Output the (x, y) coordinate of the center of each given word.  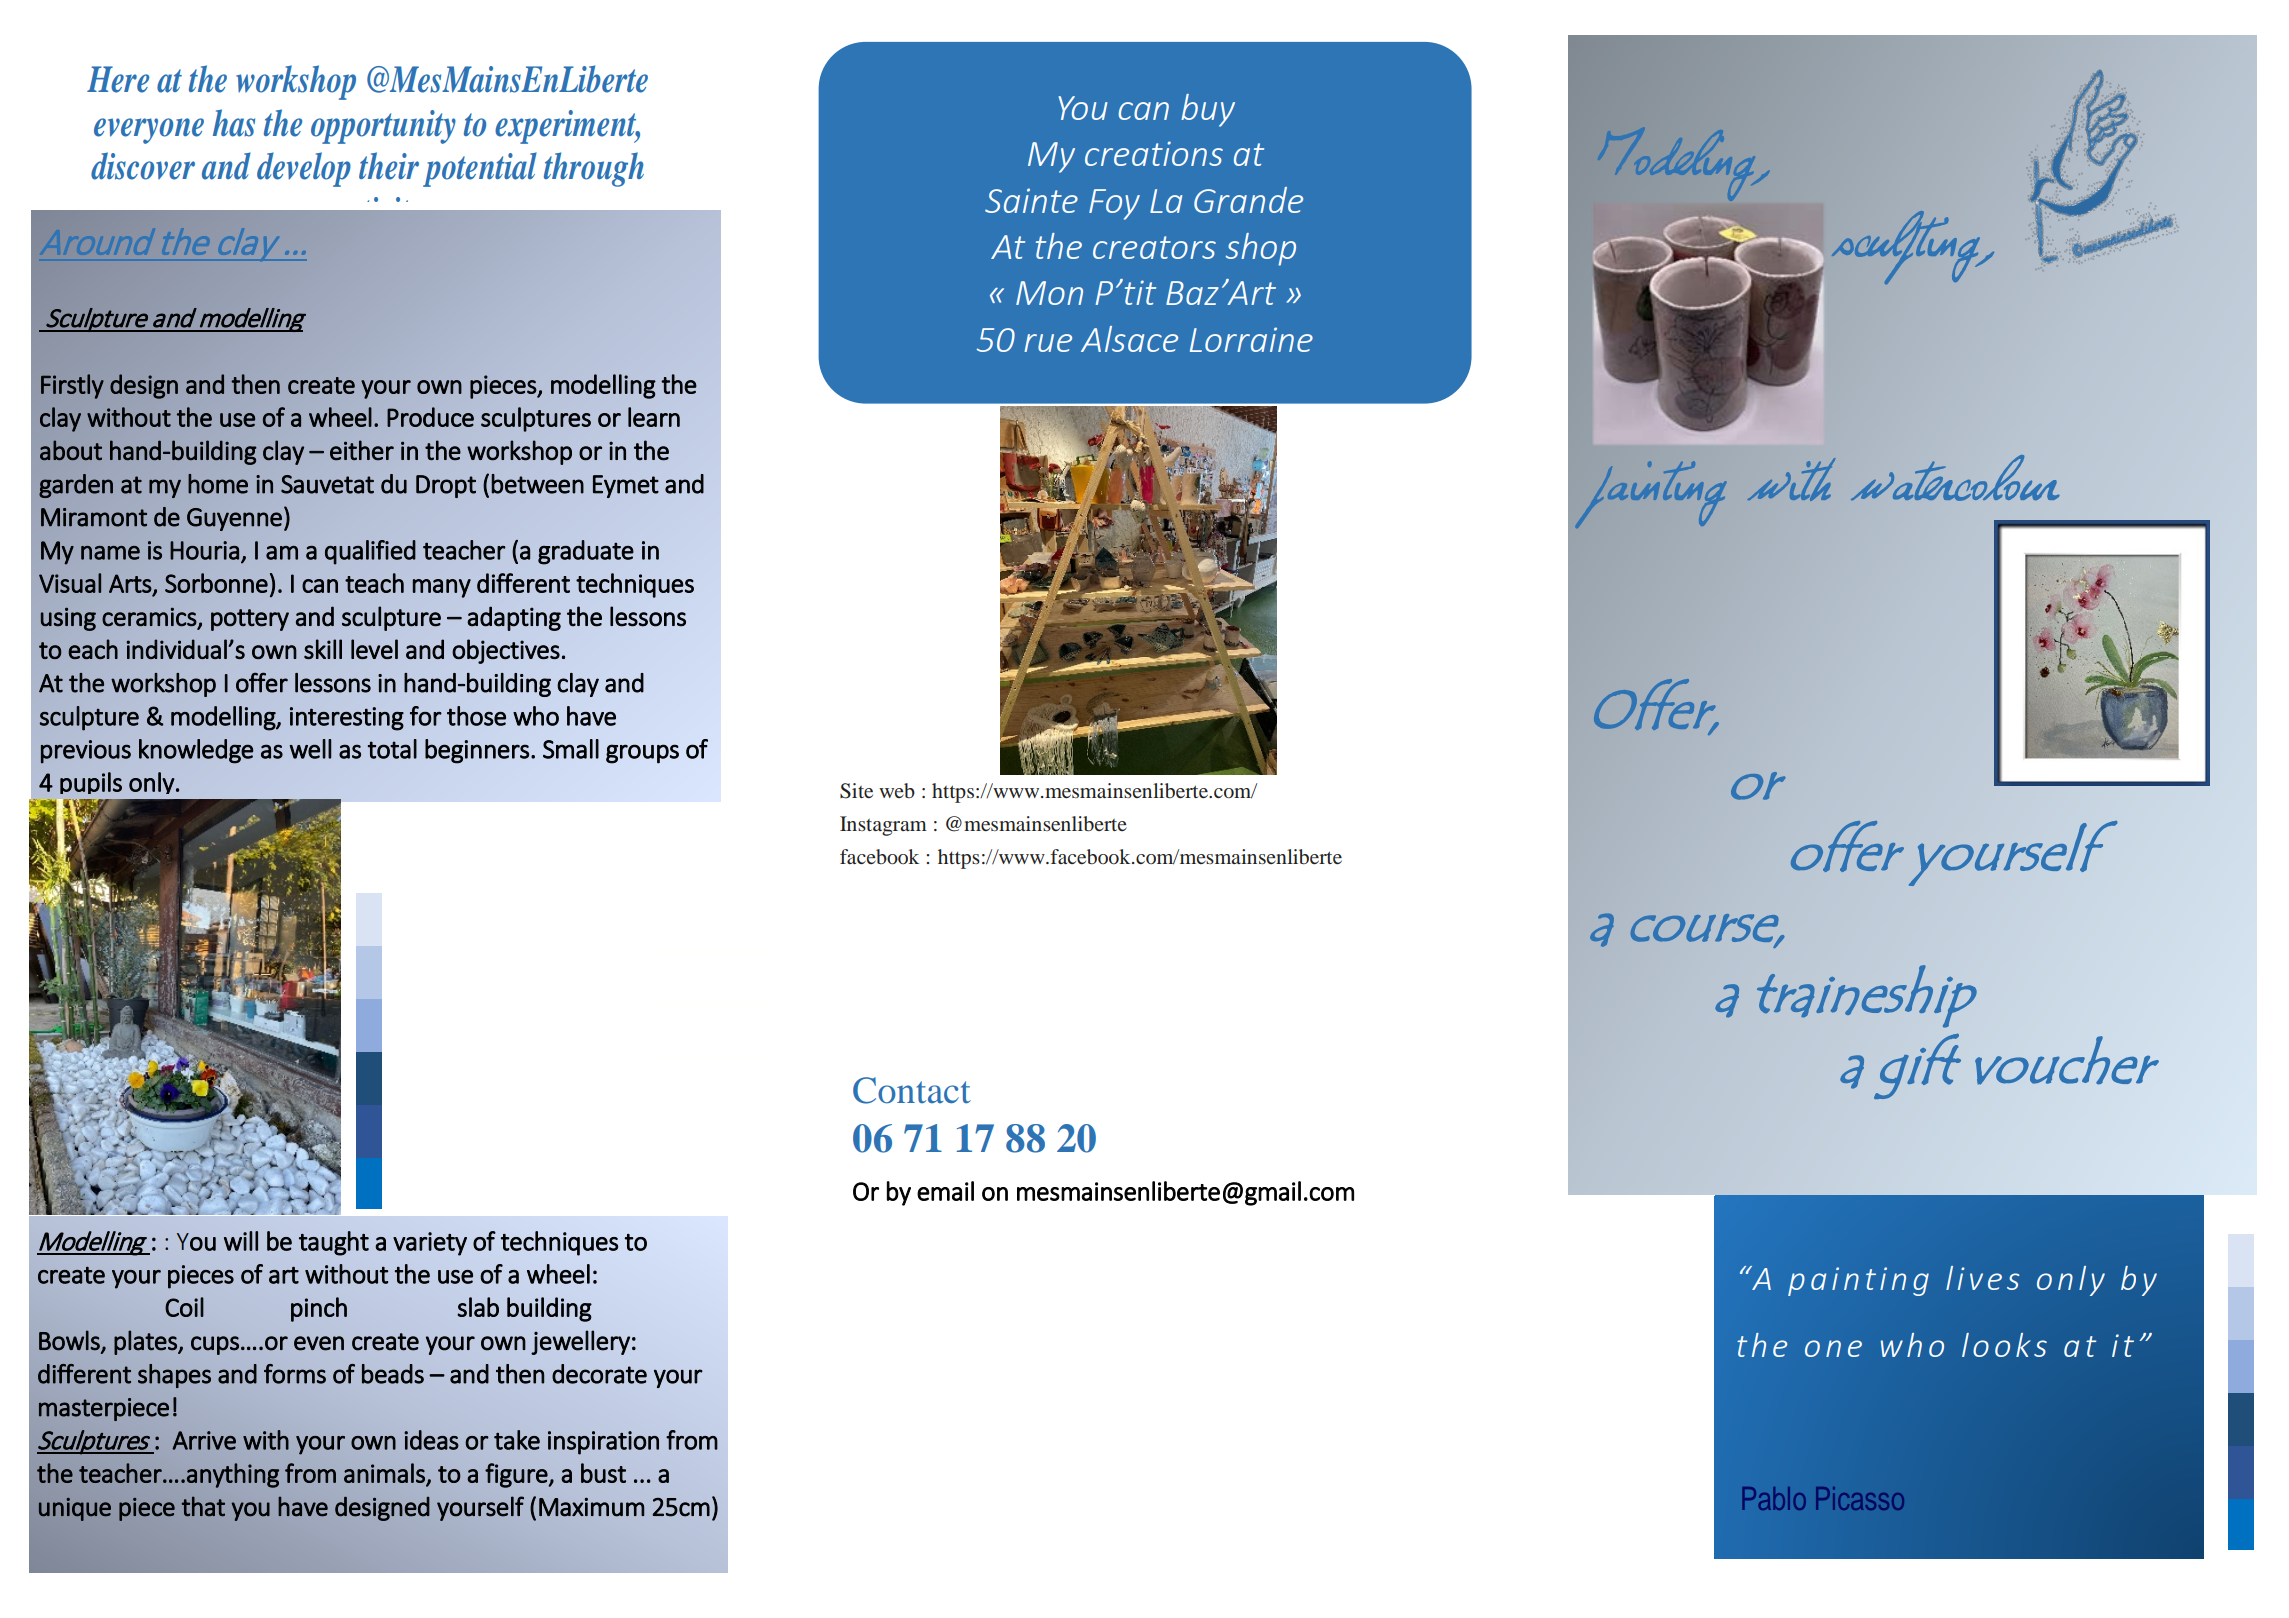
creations (1154, 153)
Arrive (204, 1440)
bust (603, 1473)
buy (1208, 110)
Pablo (1774, 1498)
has (234, 123)
